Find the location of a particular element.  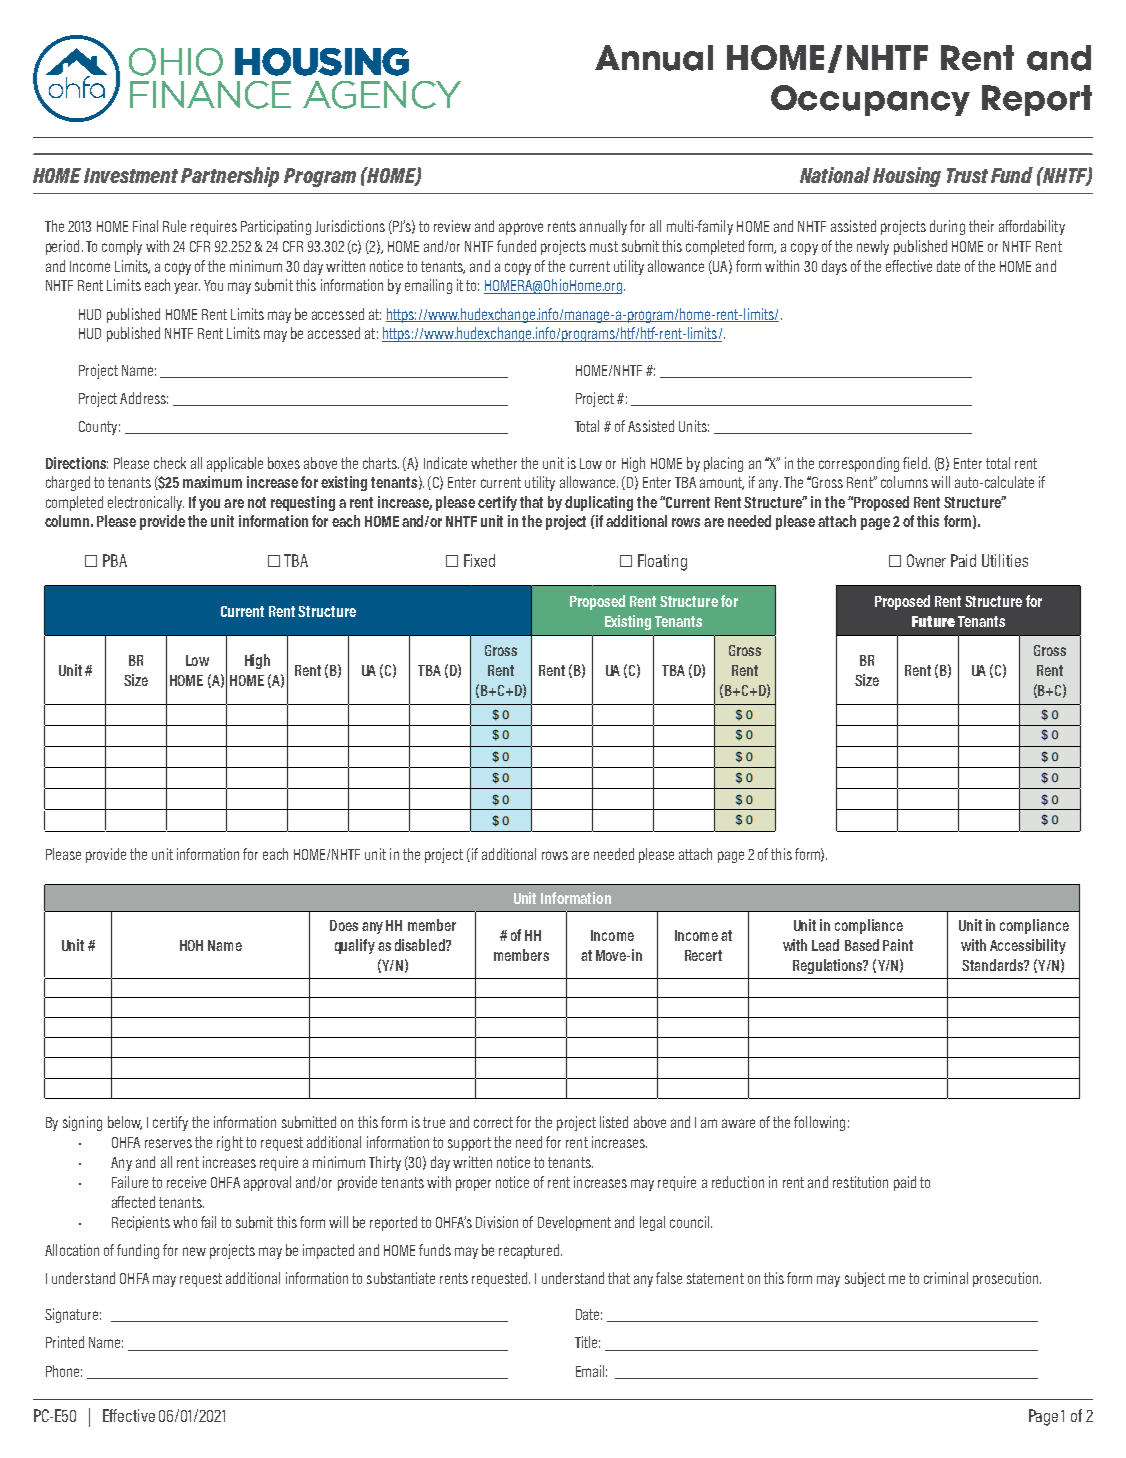

FINANCE is located at coordinates (210, 95).
